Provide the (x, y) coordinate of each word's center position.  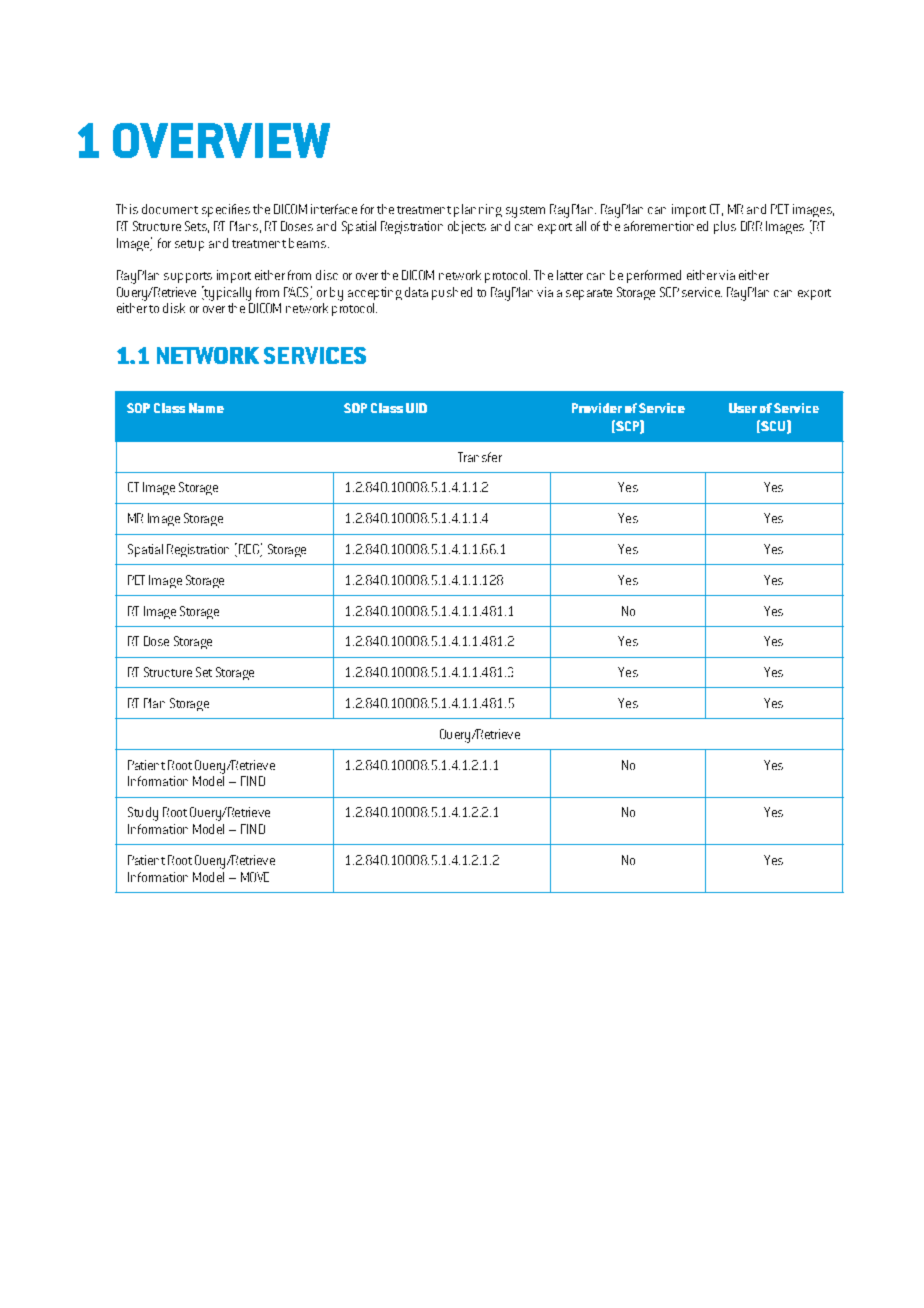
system (525, 212)
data (416, 292)
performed (654, 276)
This (127, 209)
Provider (597, 408)
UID (416, 408)
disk (174, 308)
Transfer (480, 457)
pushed (452, 293)
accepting (375, 293)
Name (206, 408)
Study (143, 814)
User (743, 408)
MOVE (255, 877)
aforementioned (666, 226)
